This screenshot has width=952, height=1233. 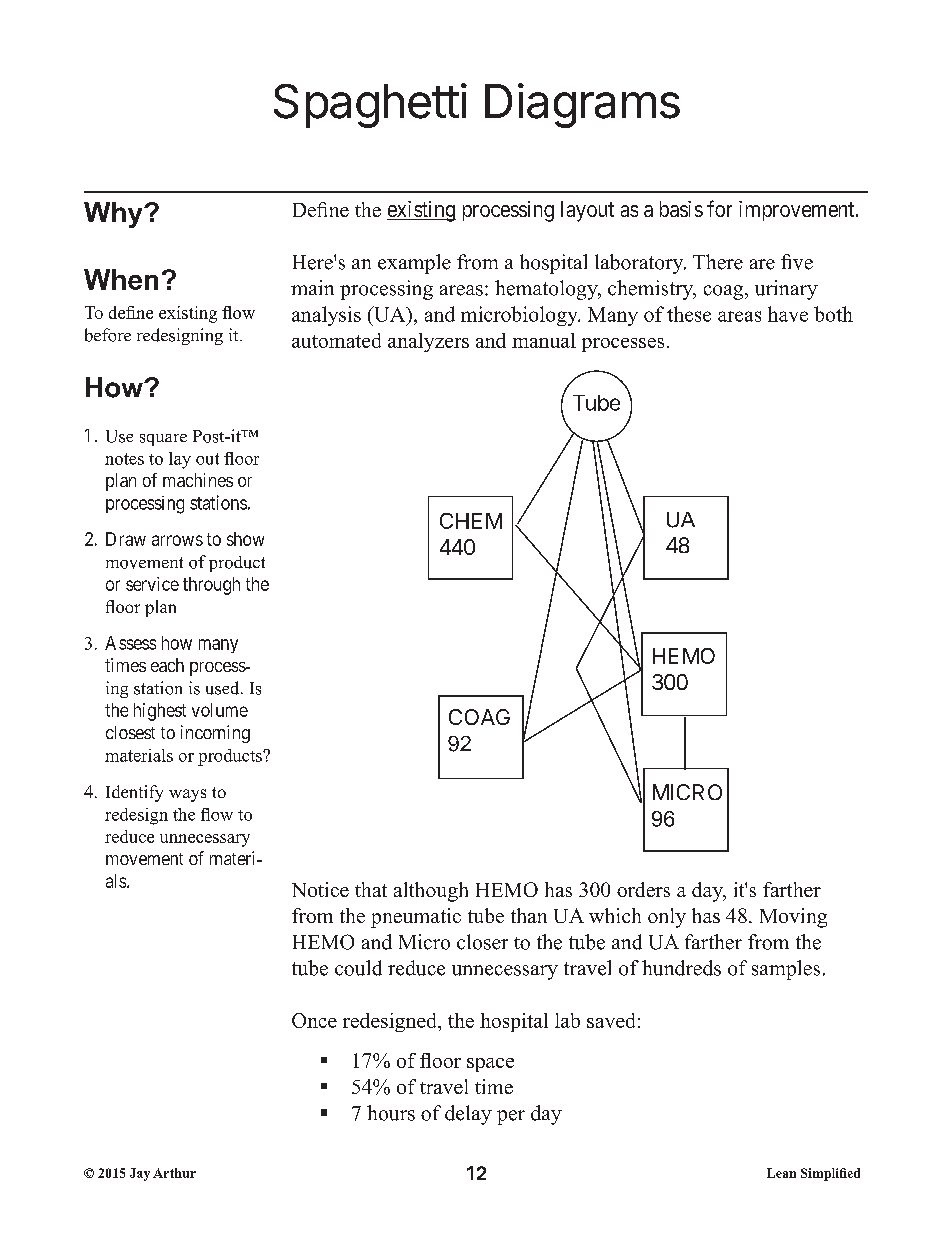 I want to click on have, so click(x=788, y=314).
